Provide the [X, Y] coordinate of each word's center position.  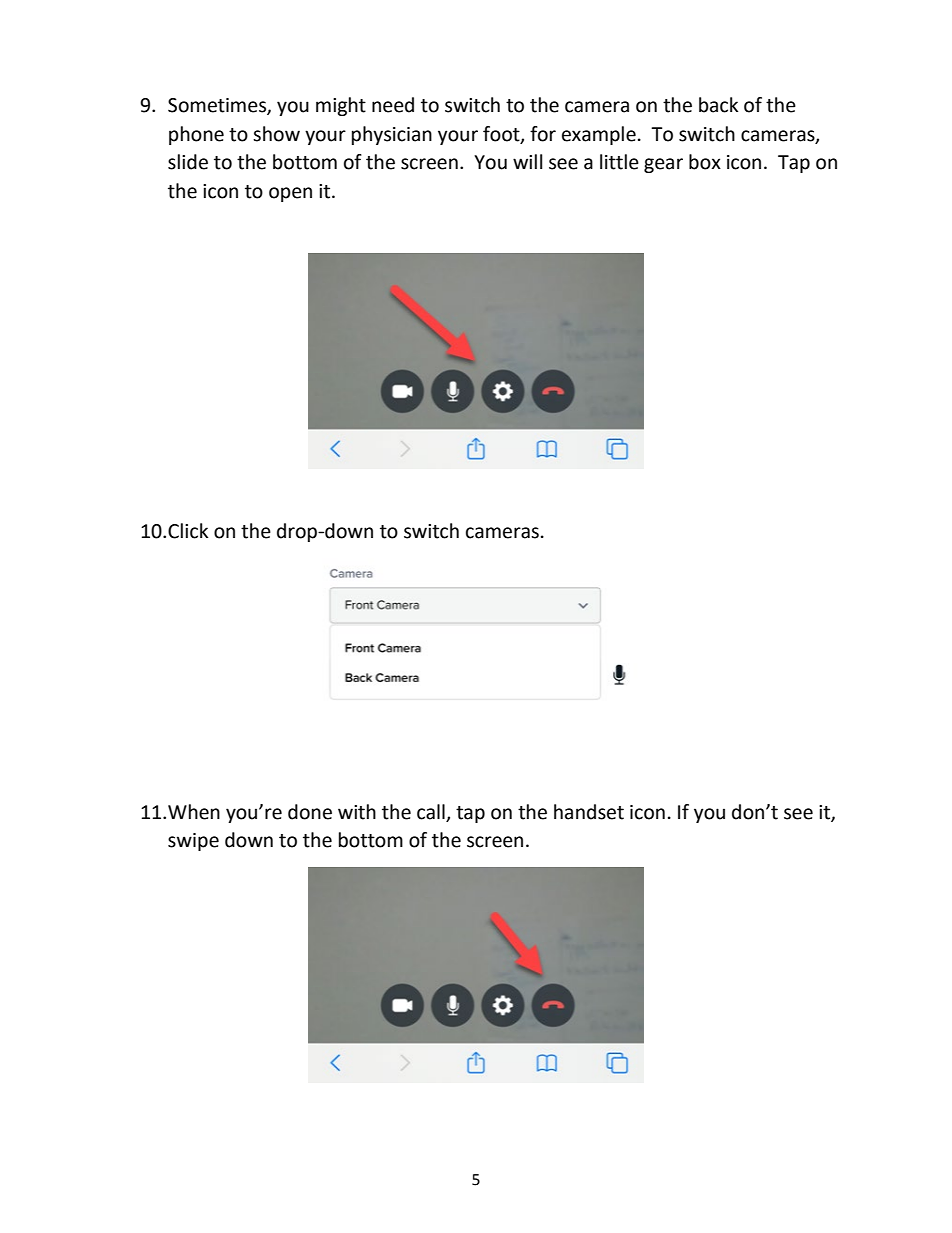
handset [589, 812]
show [276, 134]
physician [392, 135]
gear [663, 165]
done [310, 812]
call [431, 812]
